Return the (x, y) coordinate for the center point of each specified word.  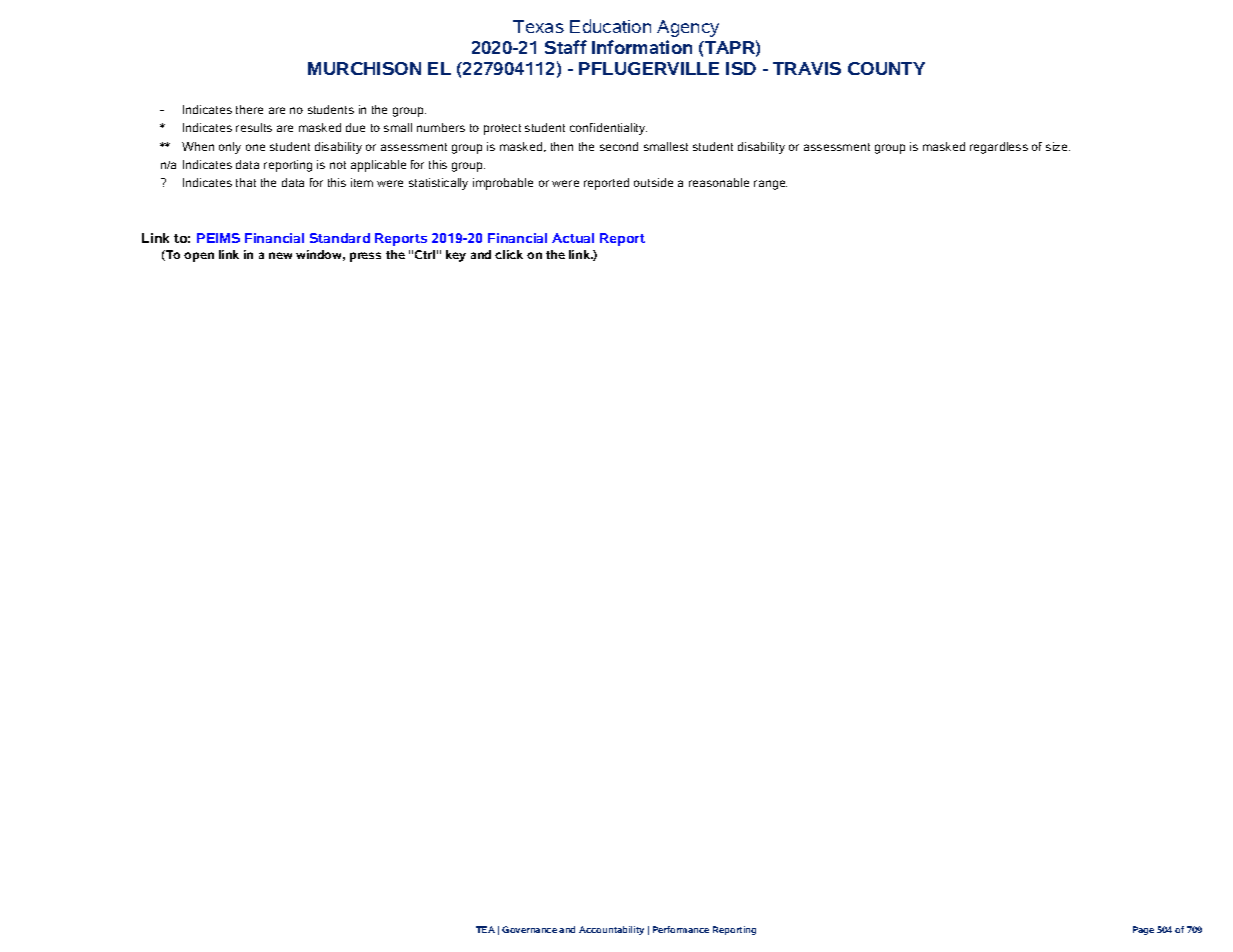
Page (1143, 930)
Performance (681, 929)
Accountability (611, 930)
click (509, 254)
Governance (529, 929)
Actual (573, 238)
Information (642, 47)
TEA (485, 929)
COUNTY (886, 68)
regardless (999, 148)
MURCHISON (364, 68)
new (280, 255)
